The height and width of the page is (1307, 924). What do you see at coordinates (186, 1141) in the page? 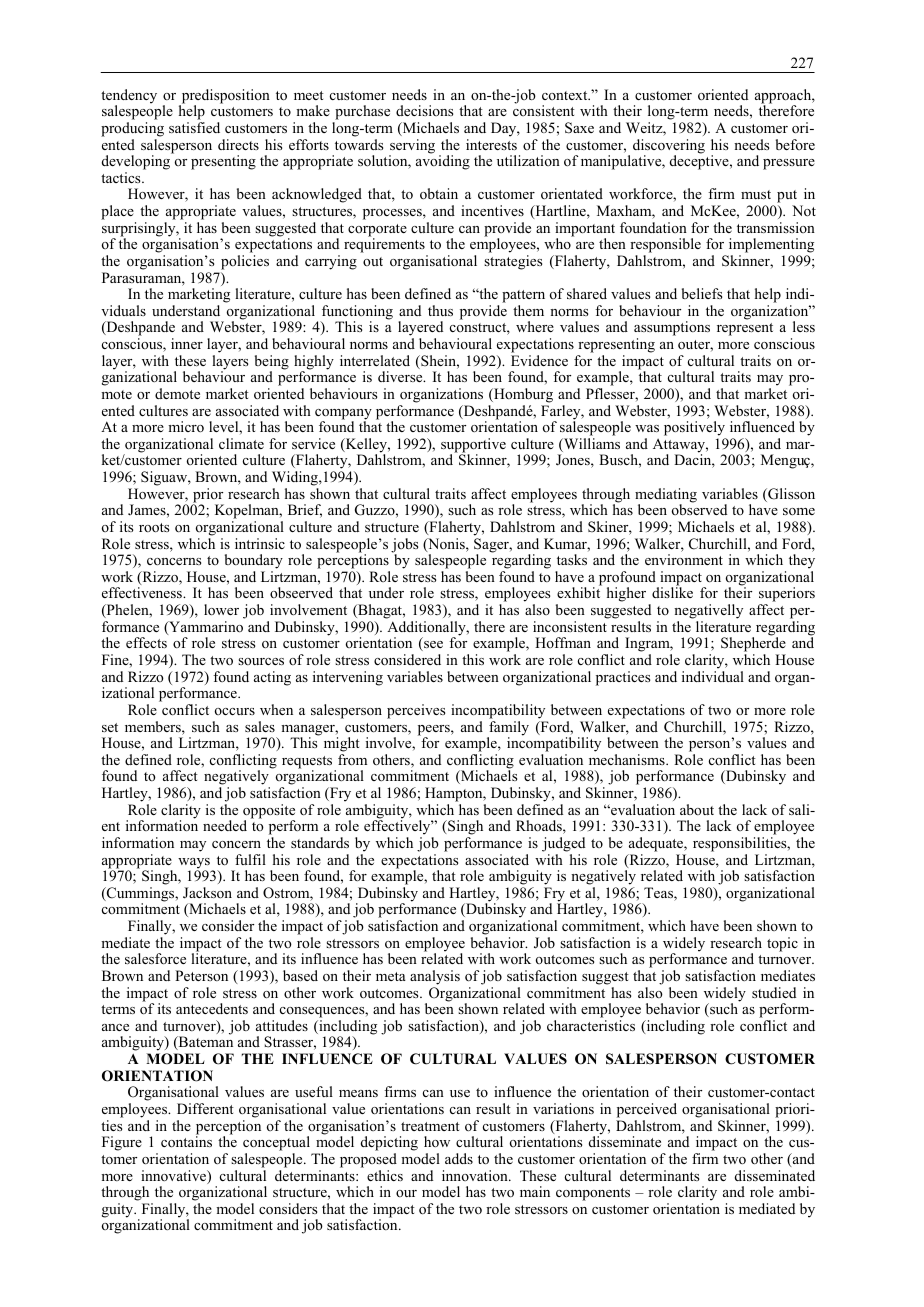
I see `contains` at bounding box center [186, 1141].
